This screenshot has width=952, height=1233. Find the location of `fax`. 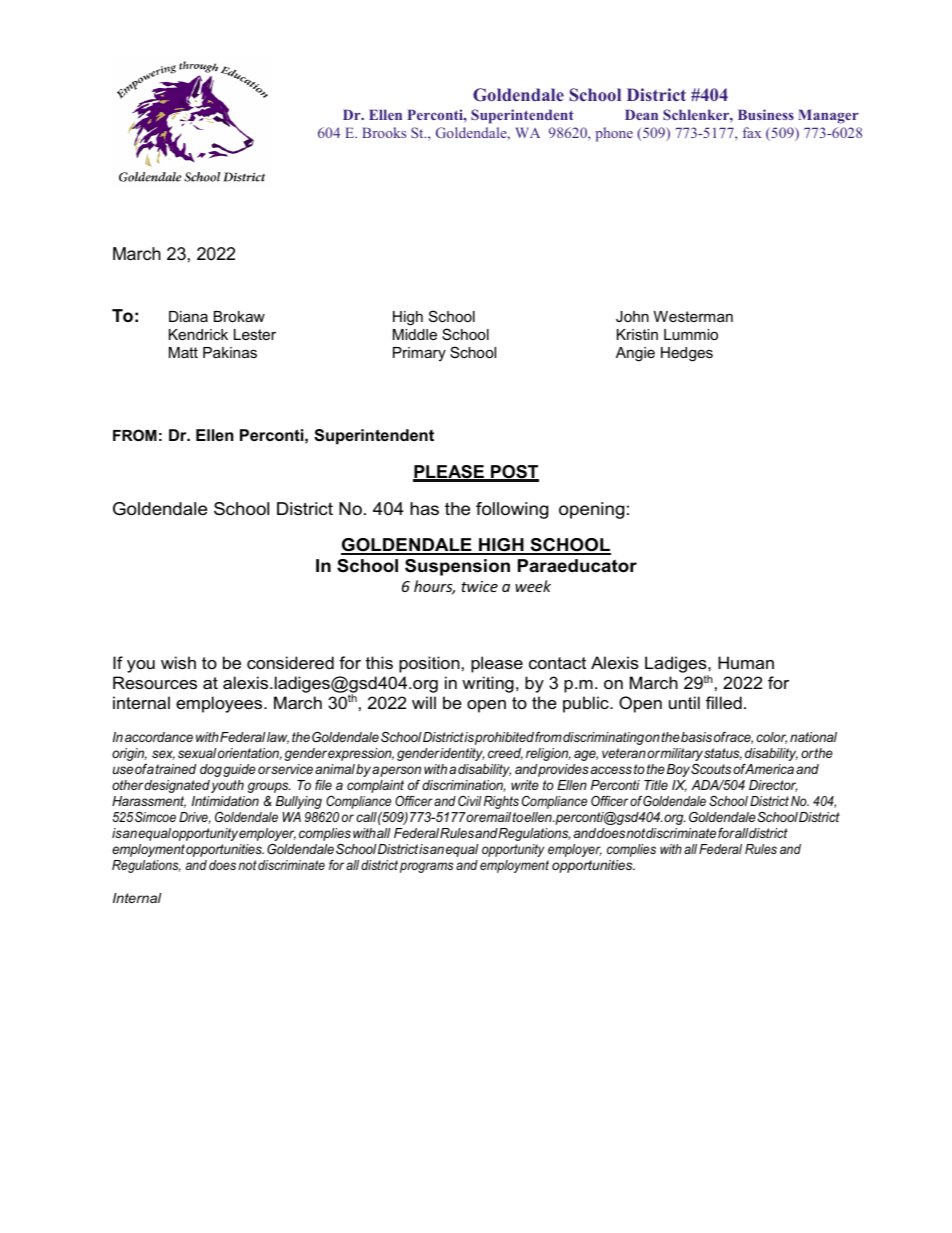

fax is located at coordinates (752, 132).
